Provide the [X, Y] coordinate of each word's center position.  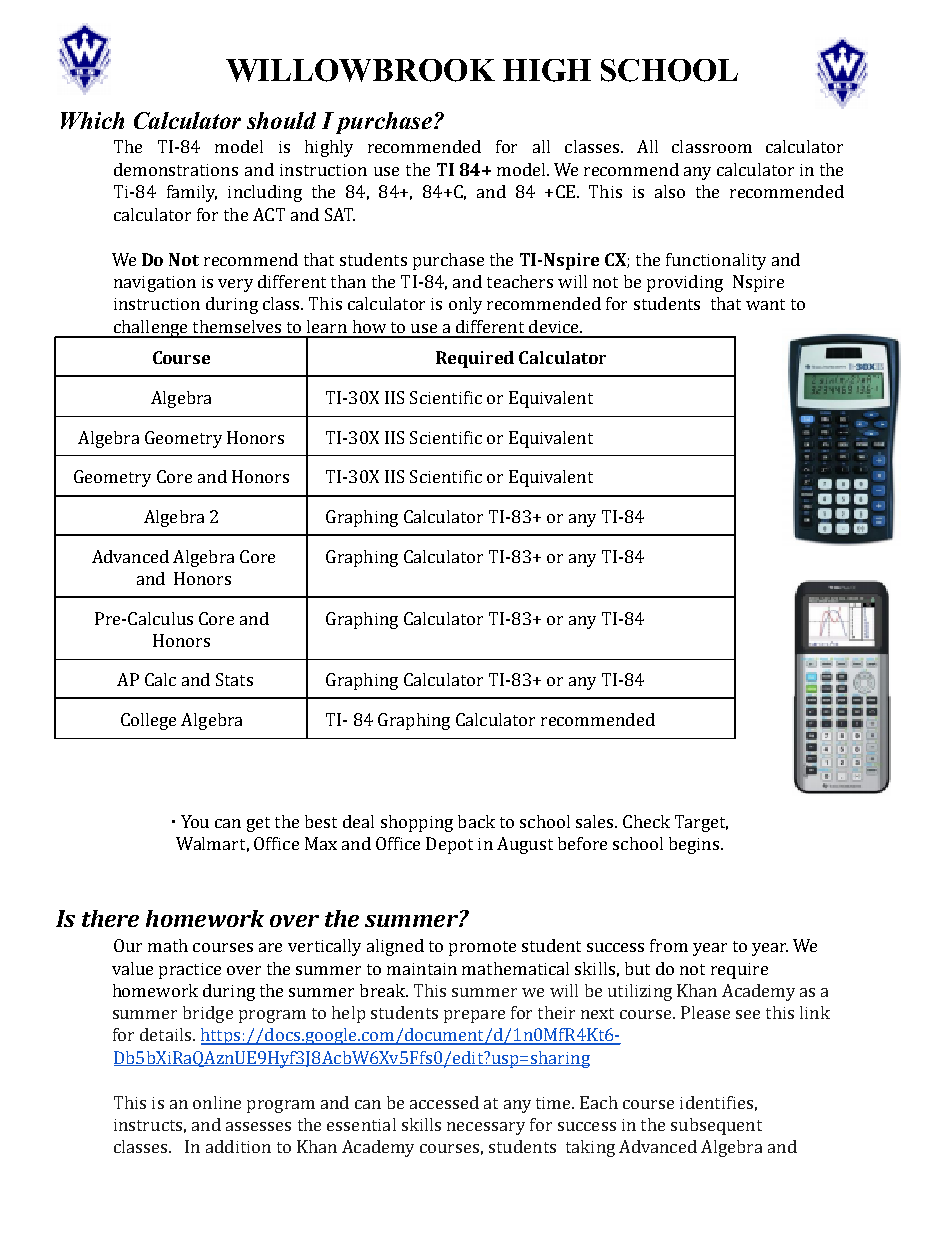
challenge [150, 329]
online [217, 1102]
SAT [340, 214]
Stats [234, 679]
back [476, 821]
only [465, 305]
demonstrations [176, 169]
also [670, 191]
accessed [444, 1102]
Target [701, 823]
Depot [449, 845]
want [765, 304]
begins [694, 845]
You [195, 821]
